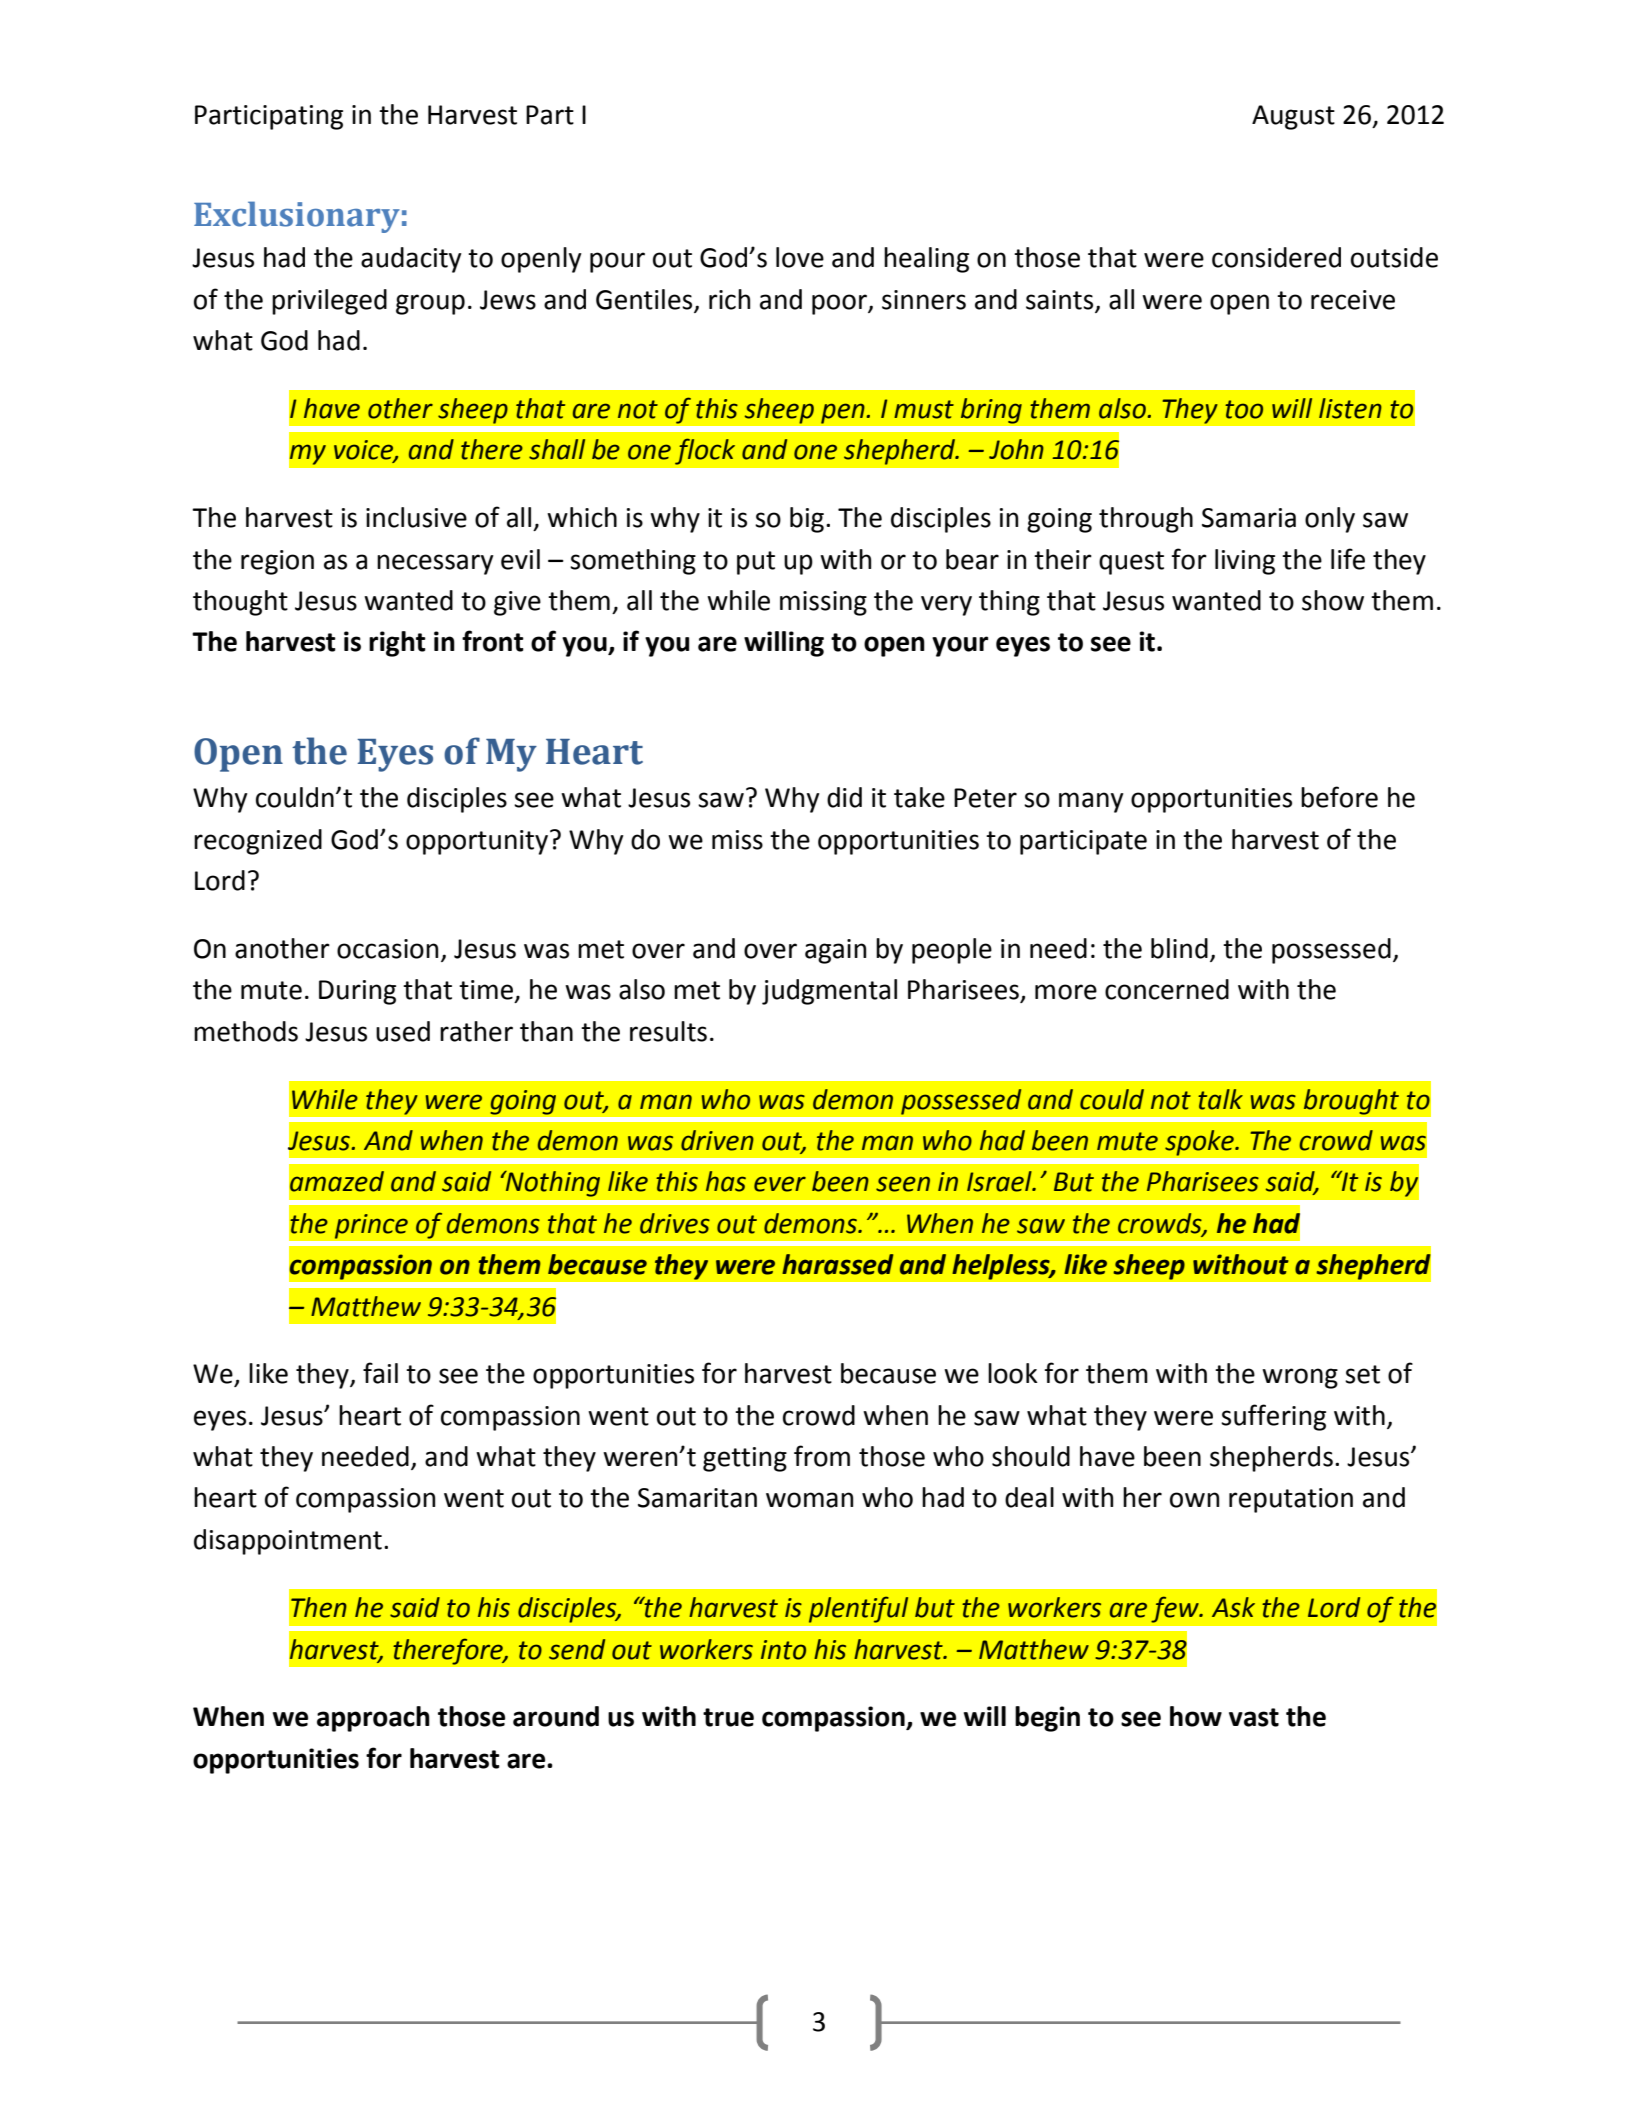 This document has height=2119, width=1638. Describe the element at coordinates (297, 217) in the document. I see `Exclusionary` at that location.
